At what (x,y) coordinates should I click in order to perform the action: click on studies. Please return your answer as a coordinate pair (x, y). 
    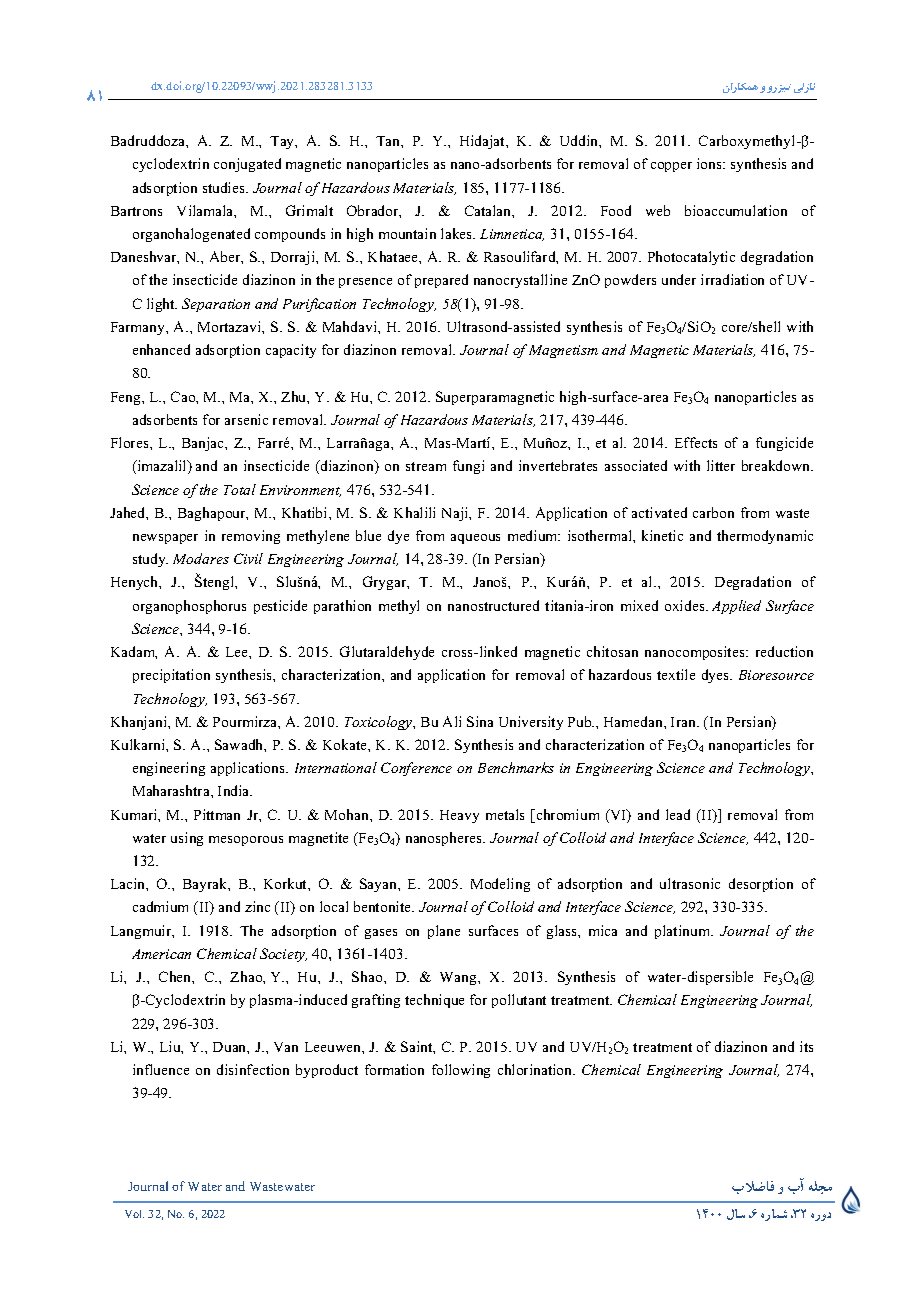
    Looking at the image, I should click on (225, 187).
